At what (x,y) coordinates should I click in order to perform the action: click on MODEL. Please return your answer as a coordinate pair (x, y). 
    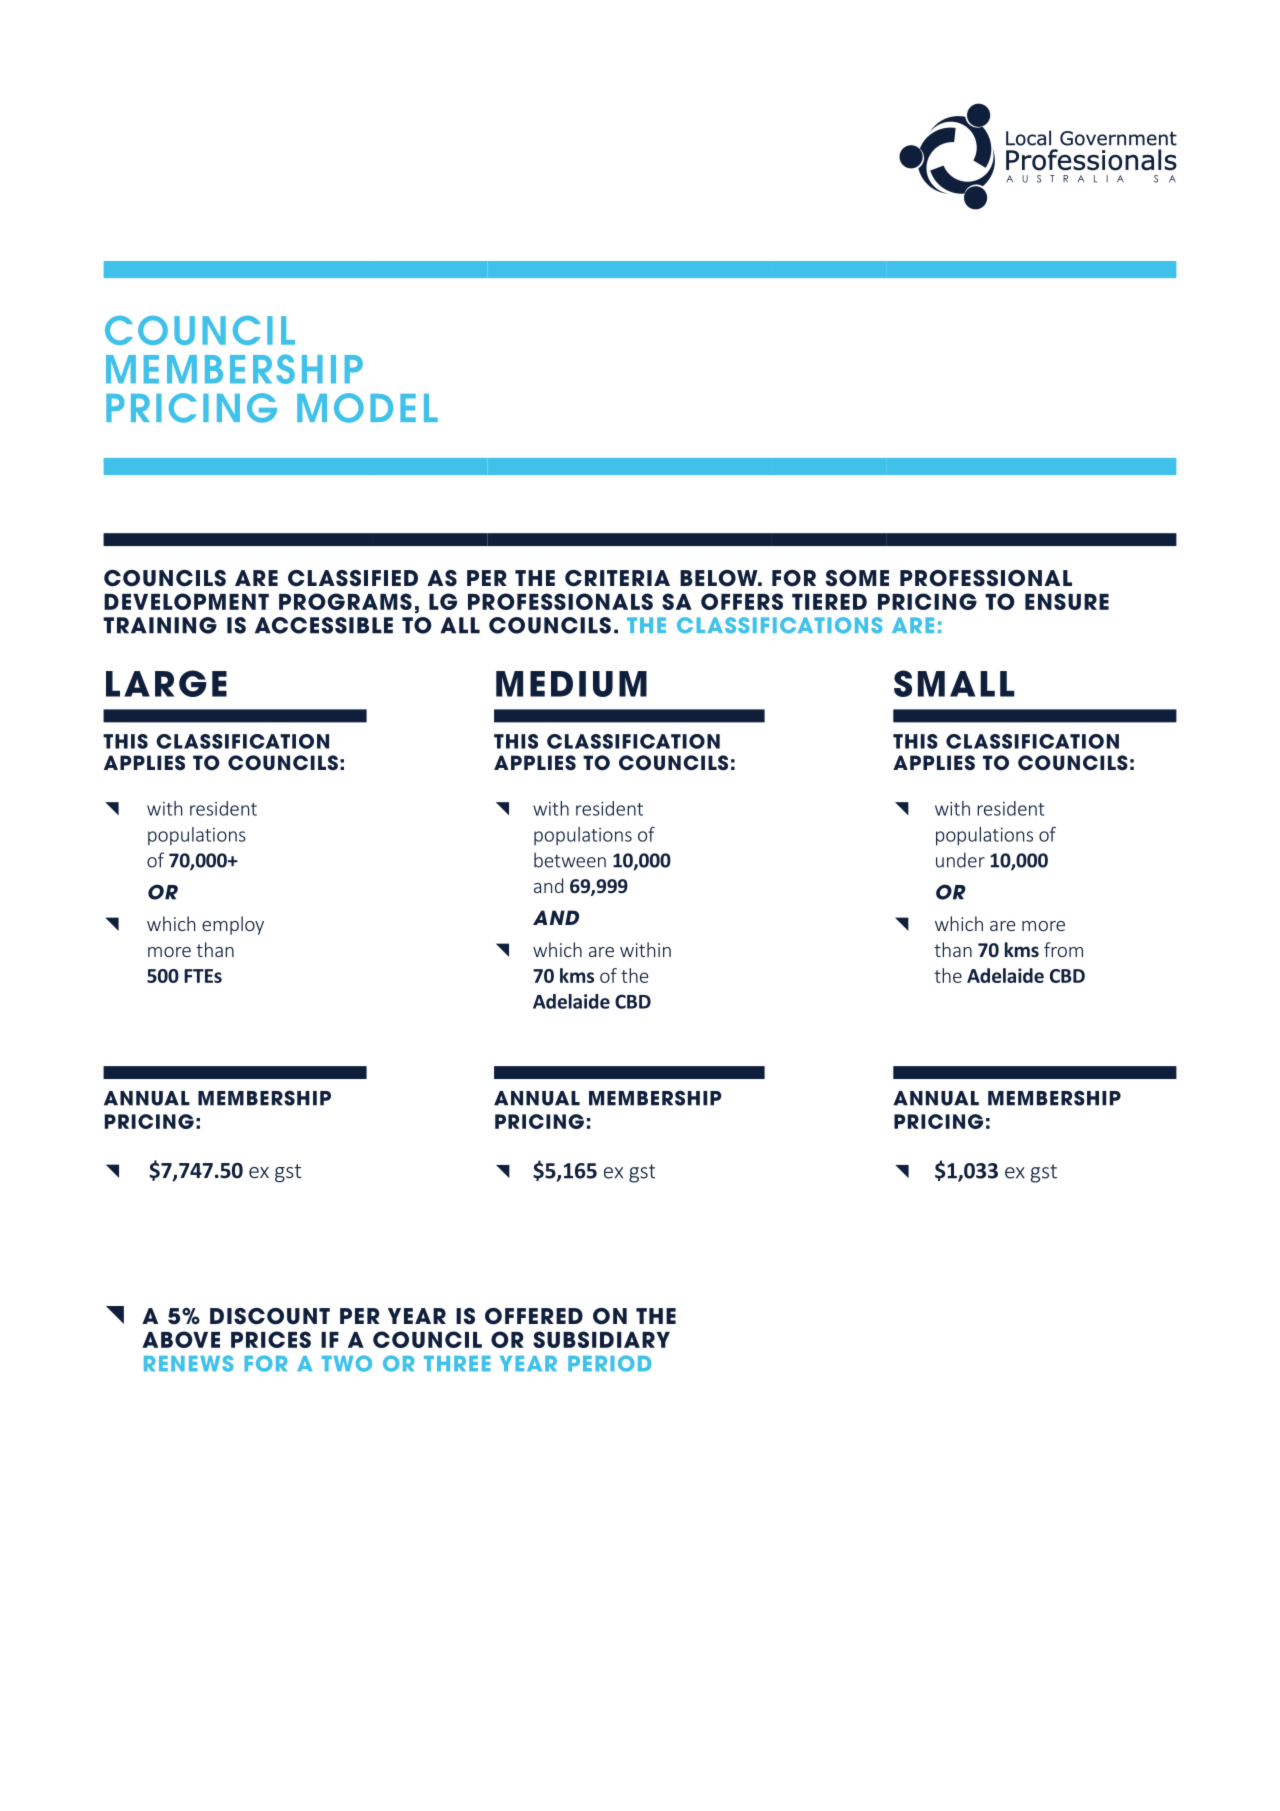
    Looking at the image, I should click on (367, 408).
